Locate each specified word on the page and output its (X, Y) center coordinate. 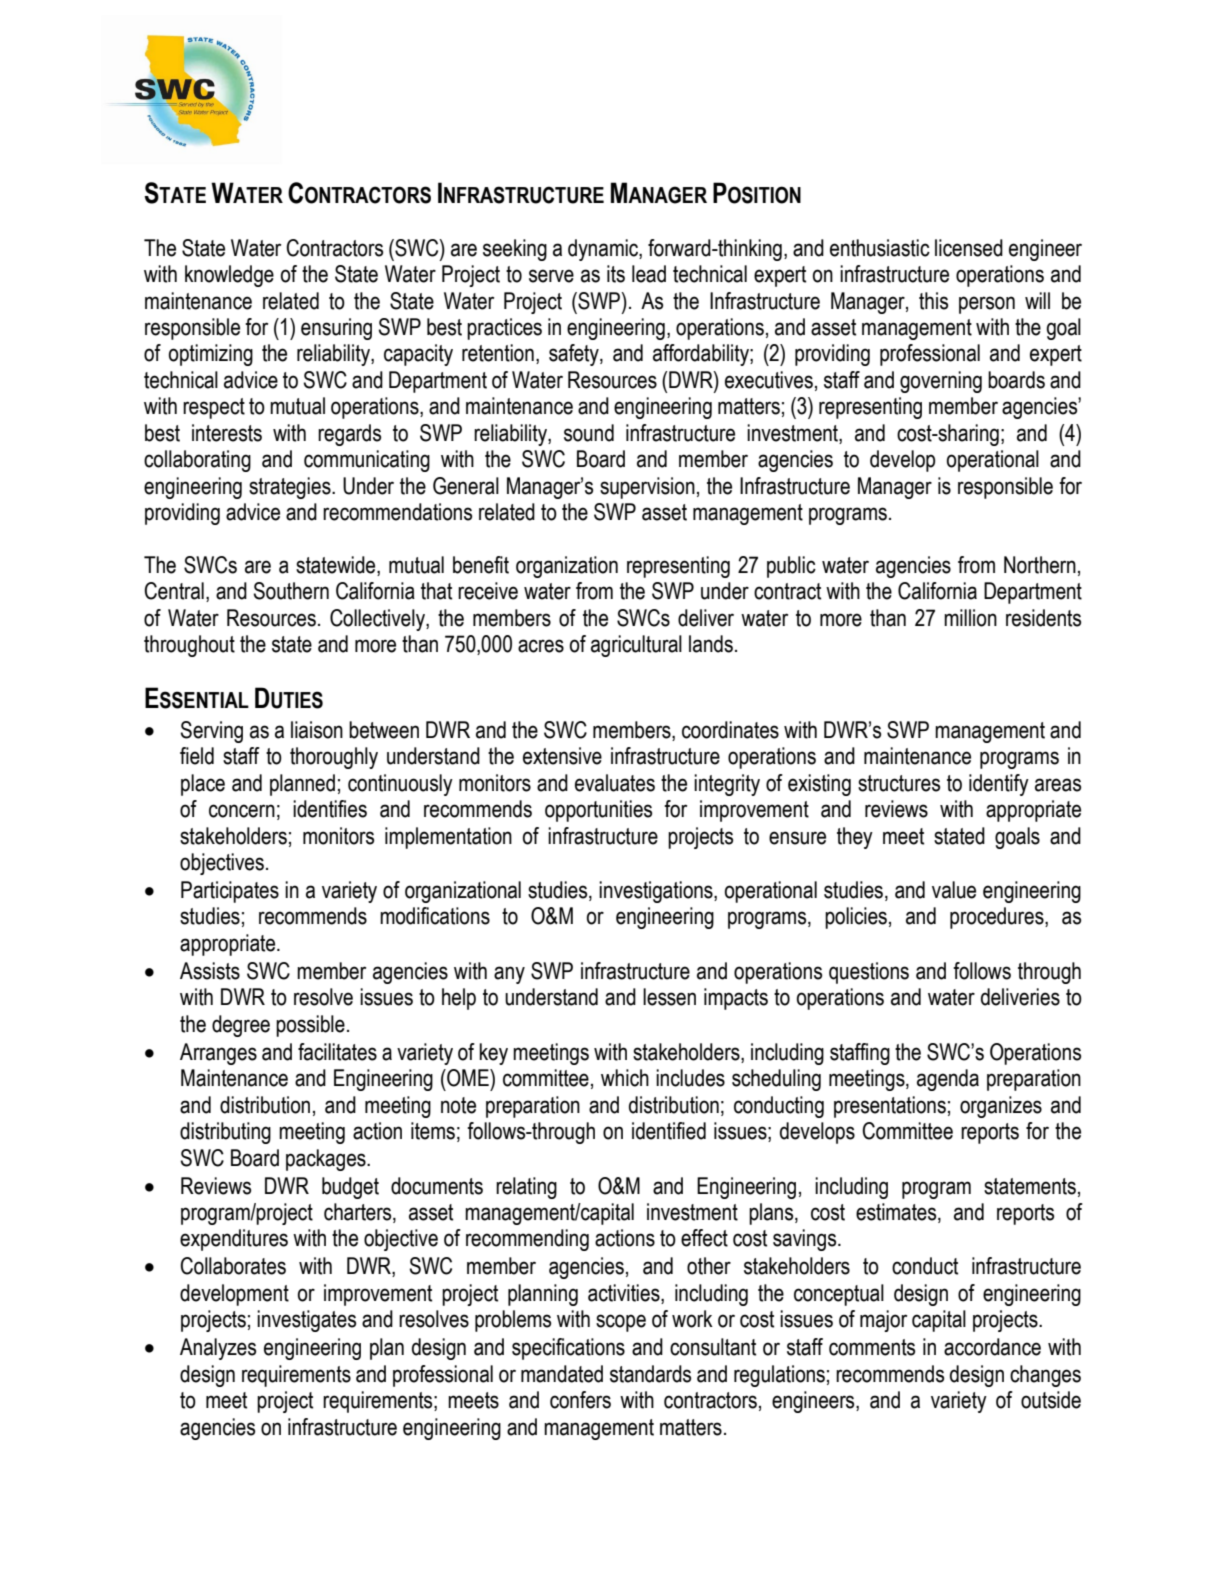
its (616, 274)
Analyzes (218, 1349)
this (933, 301)
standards (650, 1374)
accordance (992, 1347)
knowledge (229, 276)
